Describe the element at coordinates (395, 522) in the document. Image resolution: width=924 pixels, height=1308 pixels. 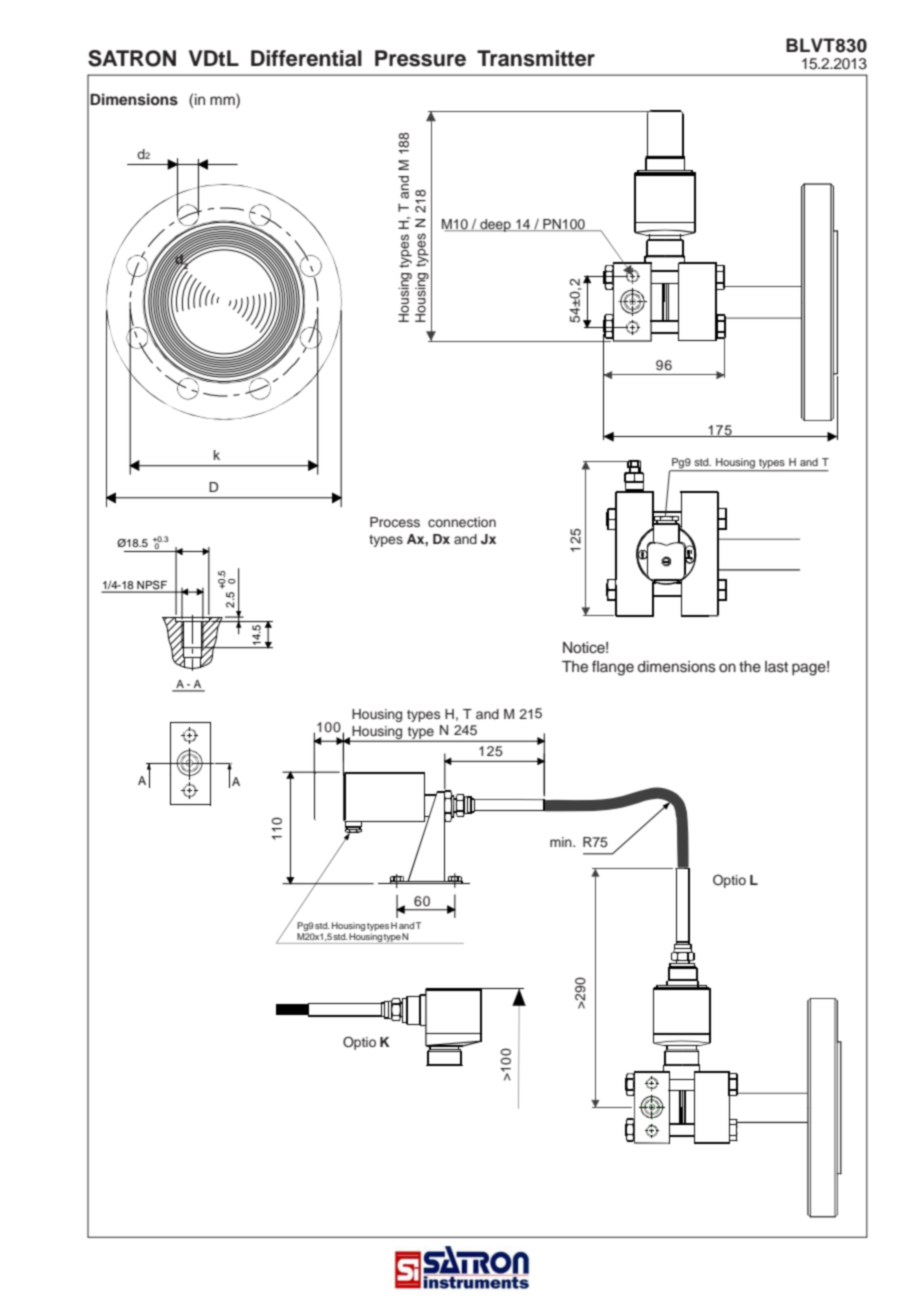
I see `Process` at that location.
